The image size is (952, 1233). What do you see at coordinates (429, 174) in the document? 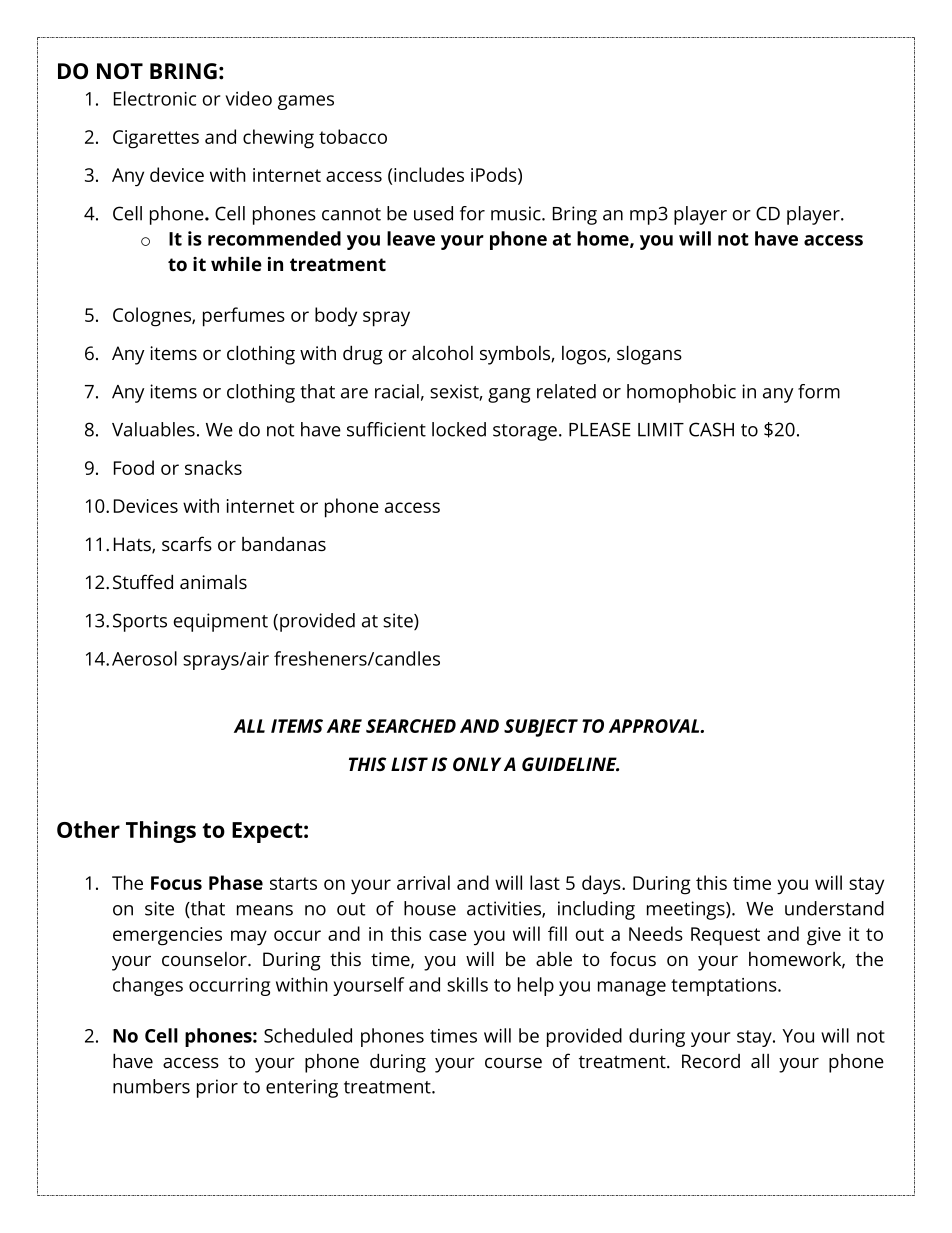
I see `includes` at bounding box center [429, 174].
